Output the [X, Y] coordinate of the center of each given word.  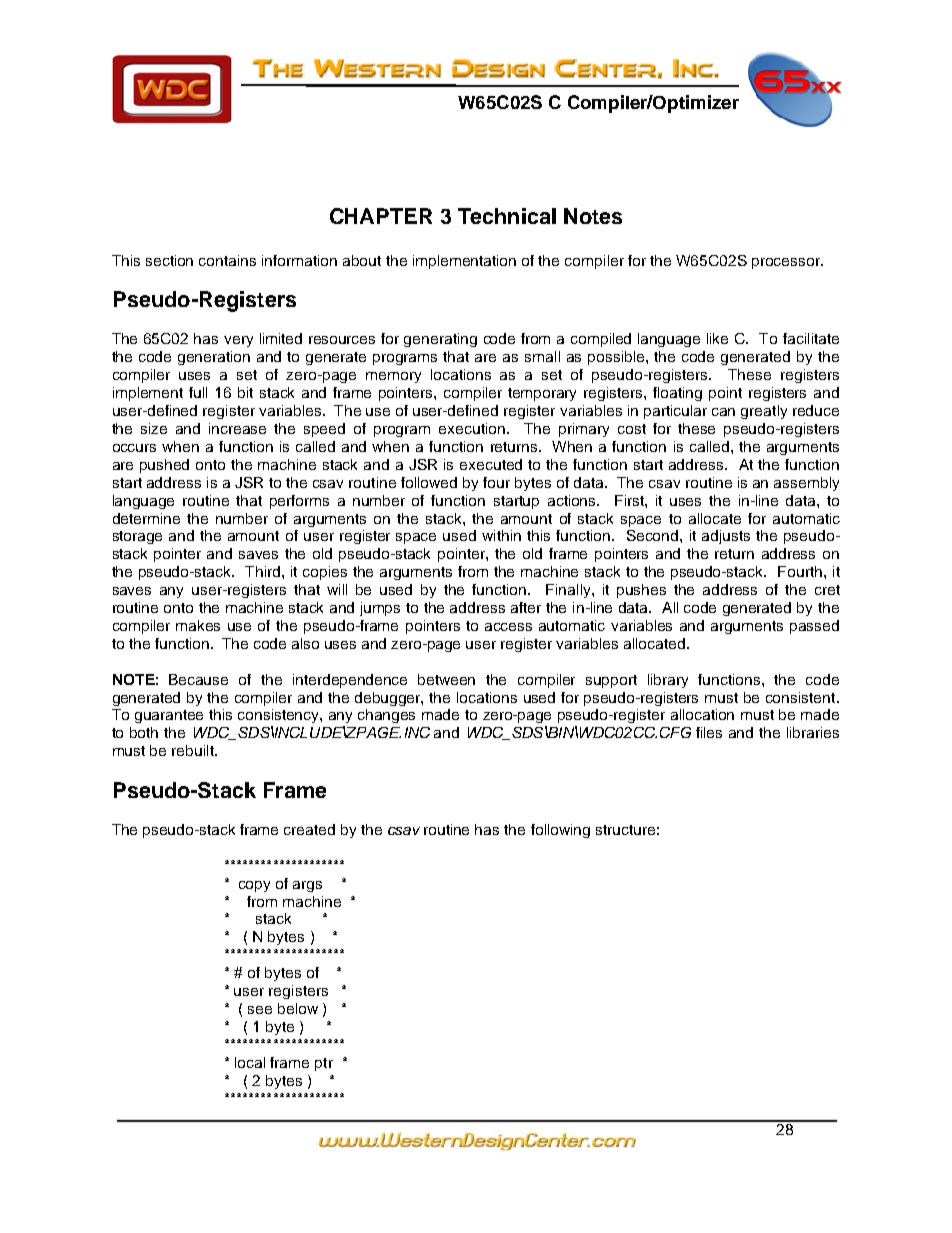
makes [198, 625]
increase [237, 428]
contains [227, 260]
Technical [507, 216]
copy [254, 886]
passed [814, 627]
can [723, 412]
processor [787, 263]
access [508, 627]
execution [472, 428]
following [560, 831]
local [250, 1062]
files [709, 732]
